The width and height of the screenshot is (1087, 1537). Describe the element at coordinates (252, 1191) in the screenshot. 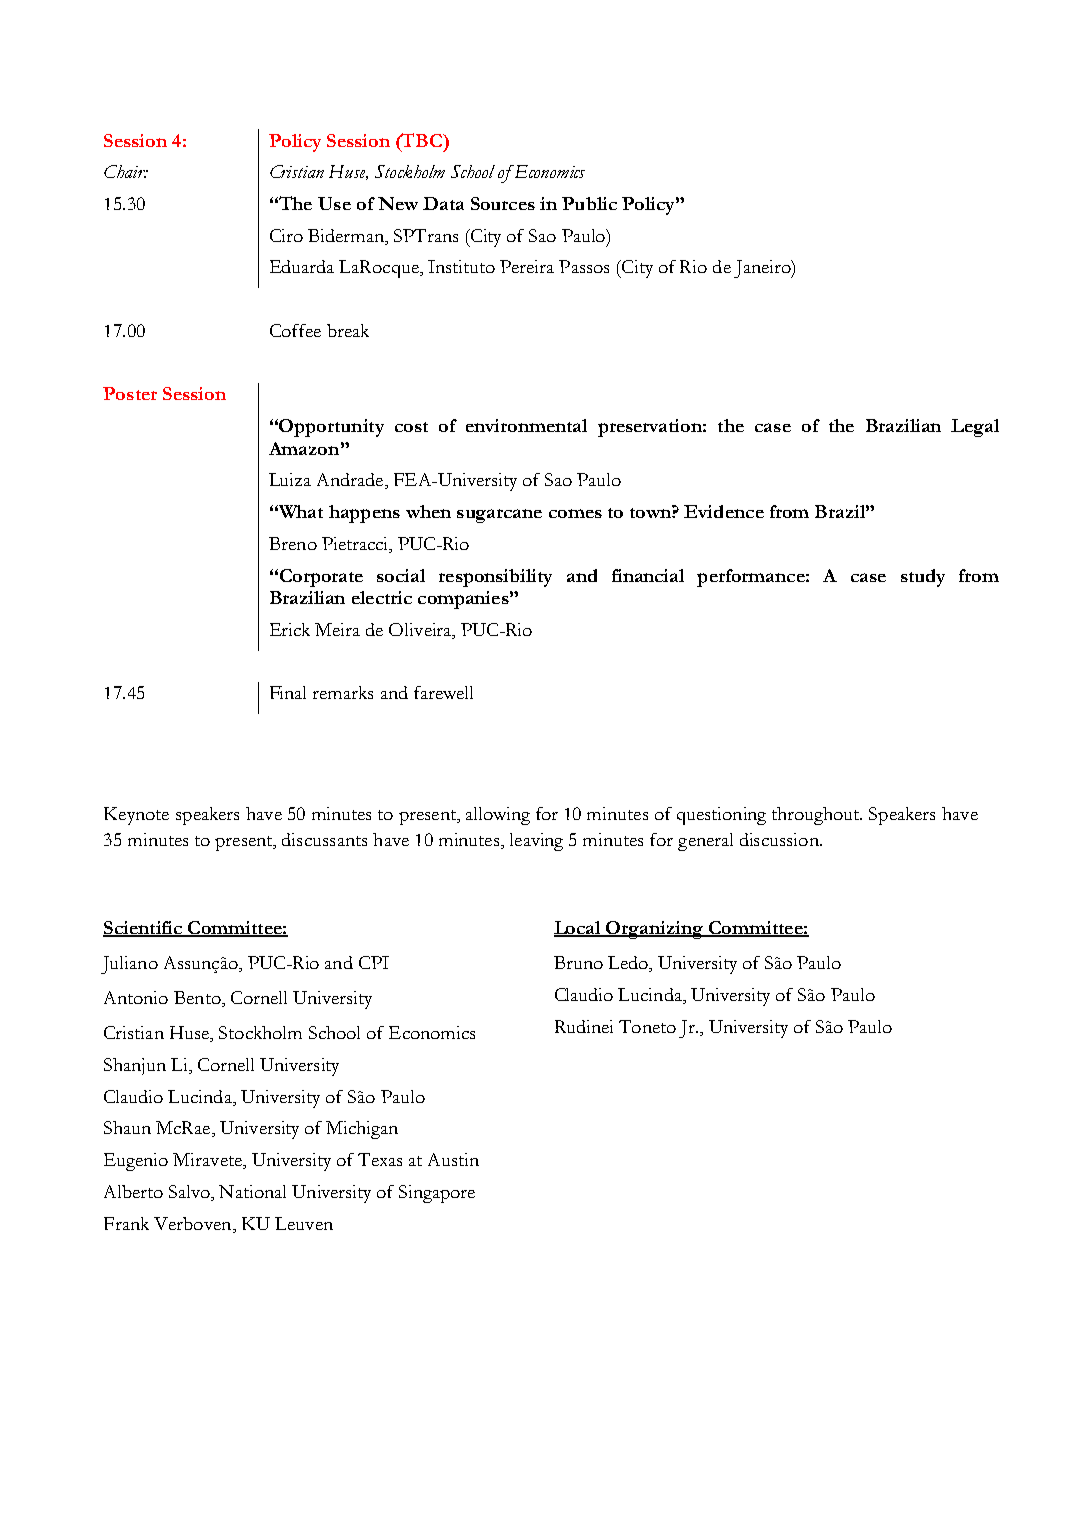

I see `National` at that location.
